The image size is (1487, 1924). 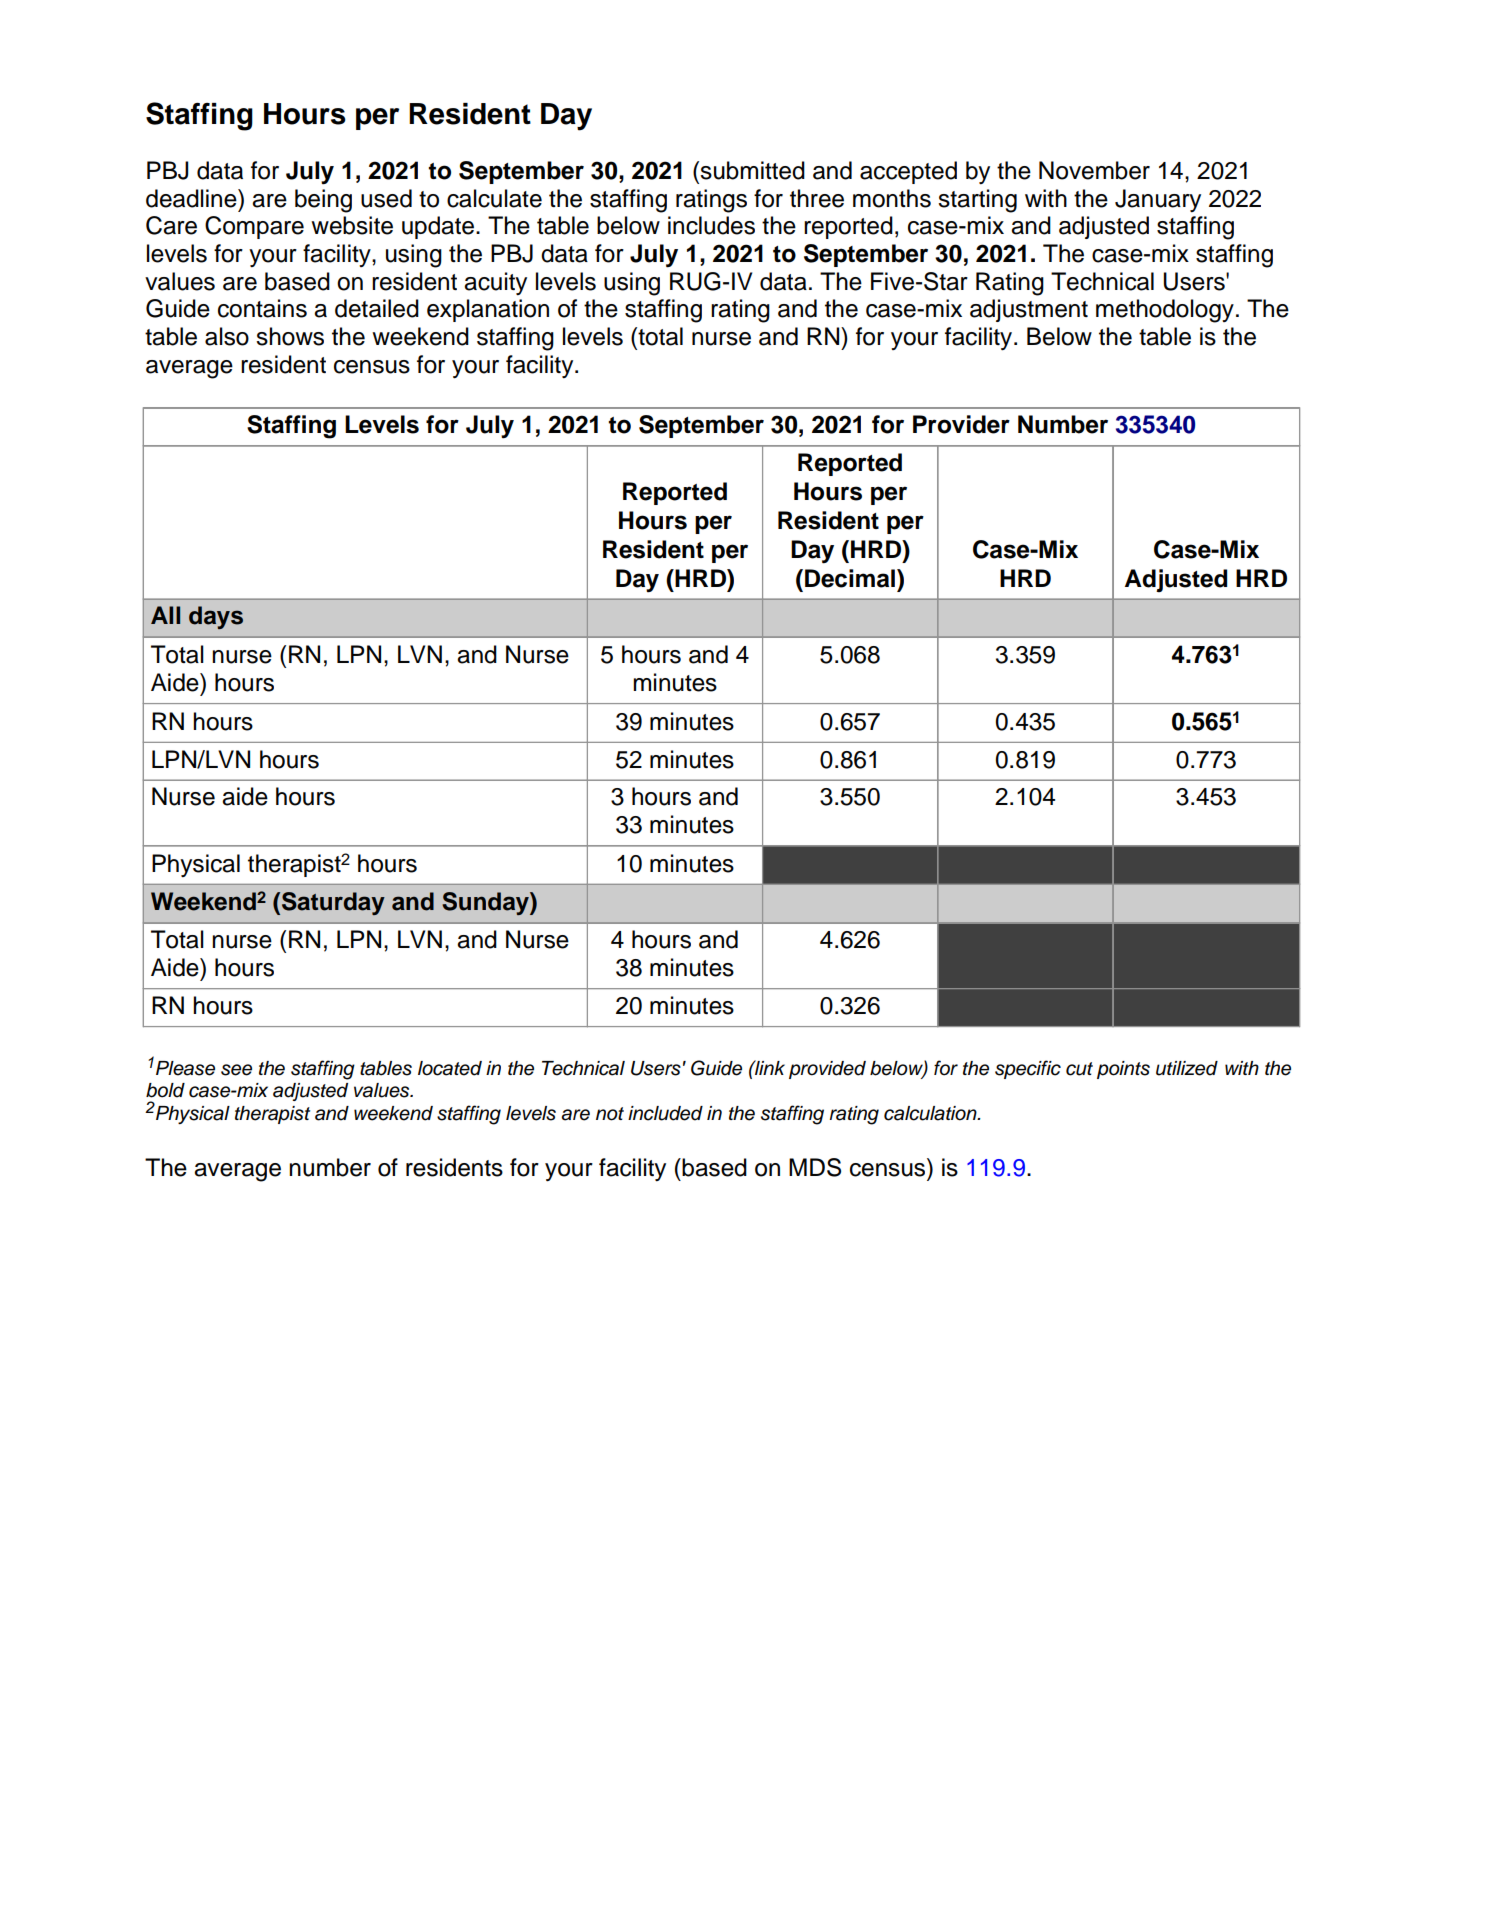 I want to click on being, so click(x=323, y=201).
